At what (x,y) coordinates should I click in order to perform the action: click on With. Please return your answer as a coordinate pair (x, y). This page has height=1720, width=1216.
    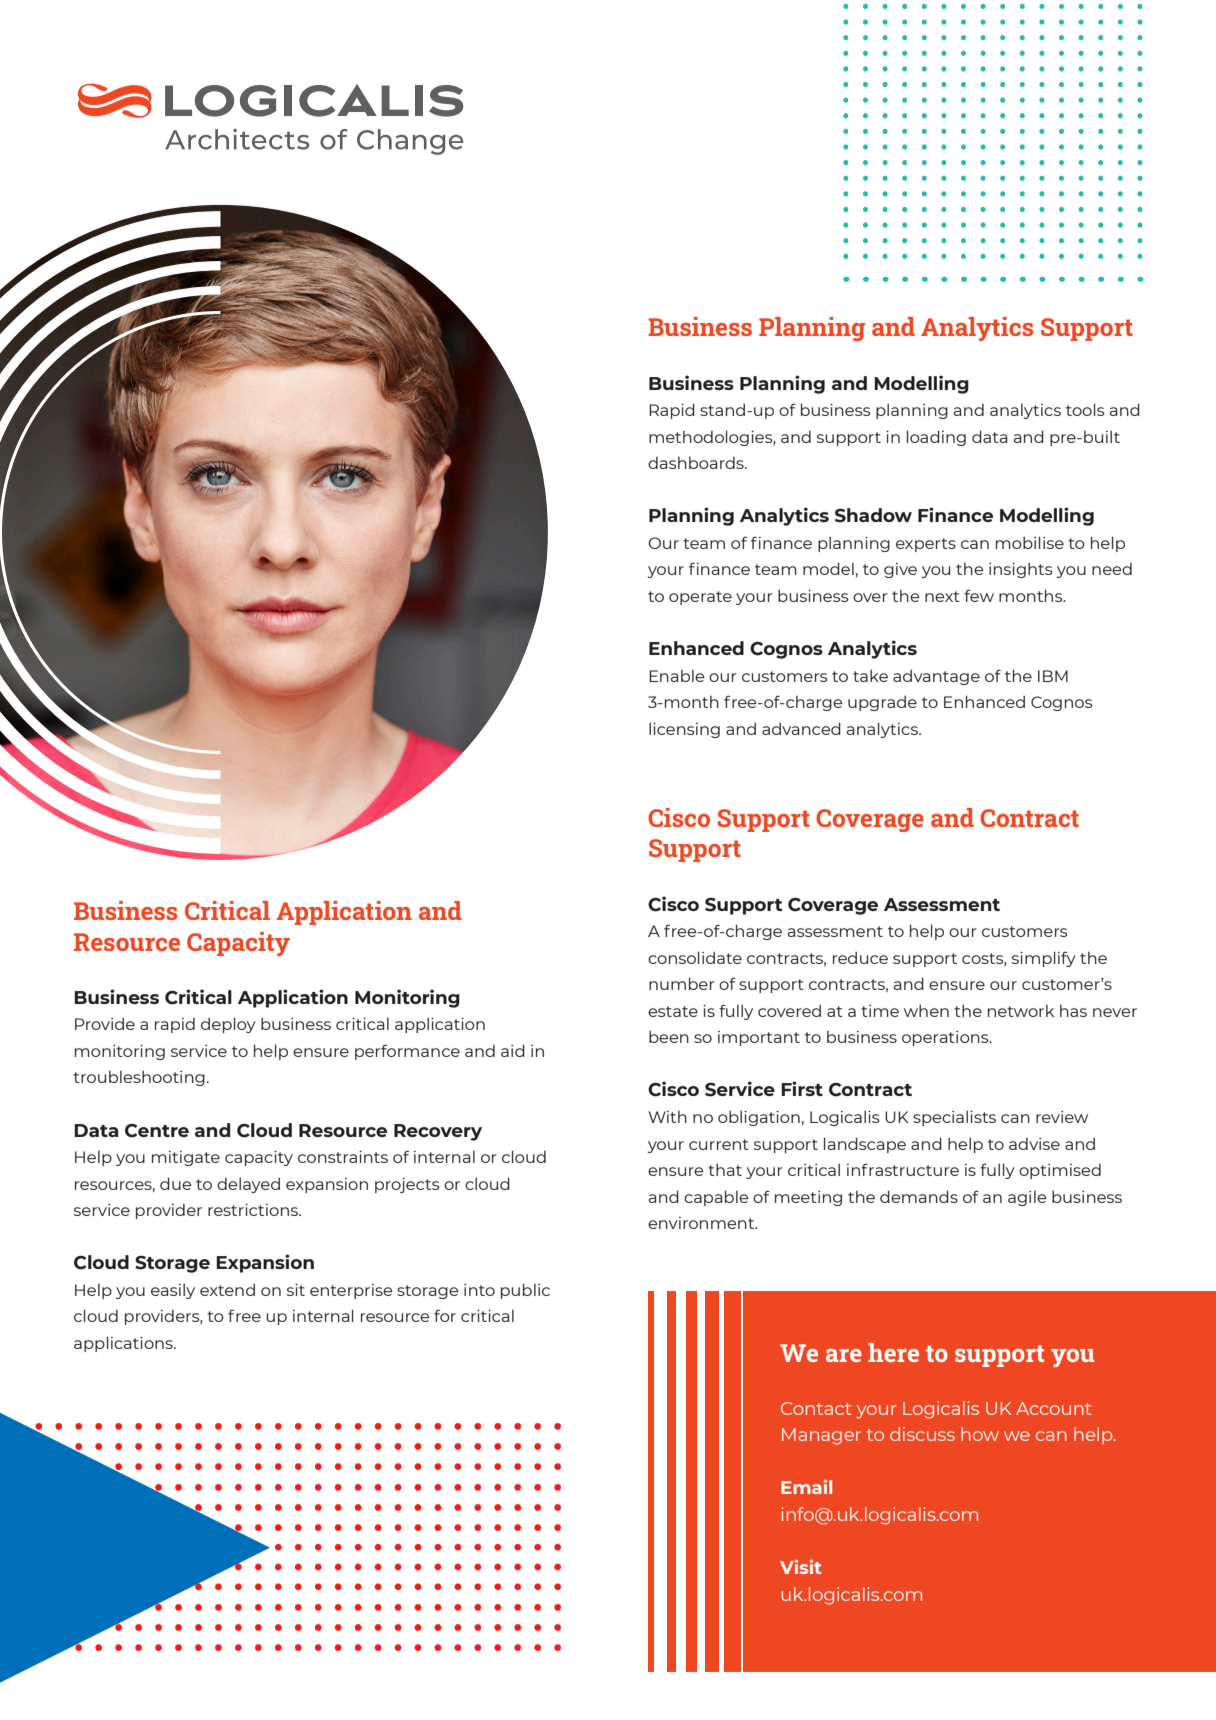
    Looking at the image, I should click on (668, 1117).
